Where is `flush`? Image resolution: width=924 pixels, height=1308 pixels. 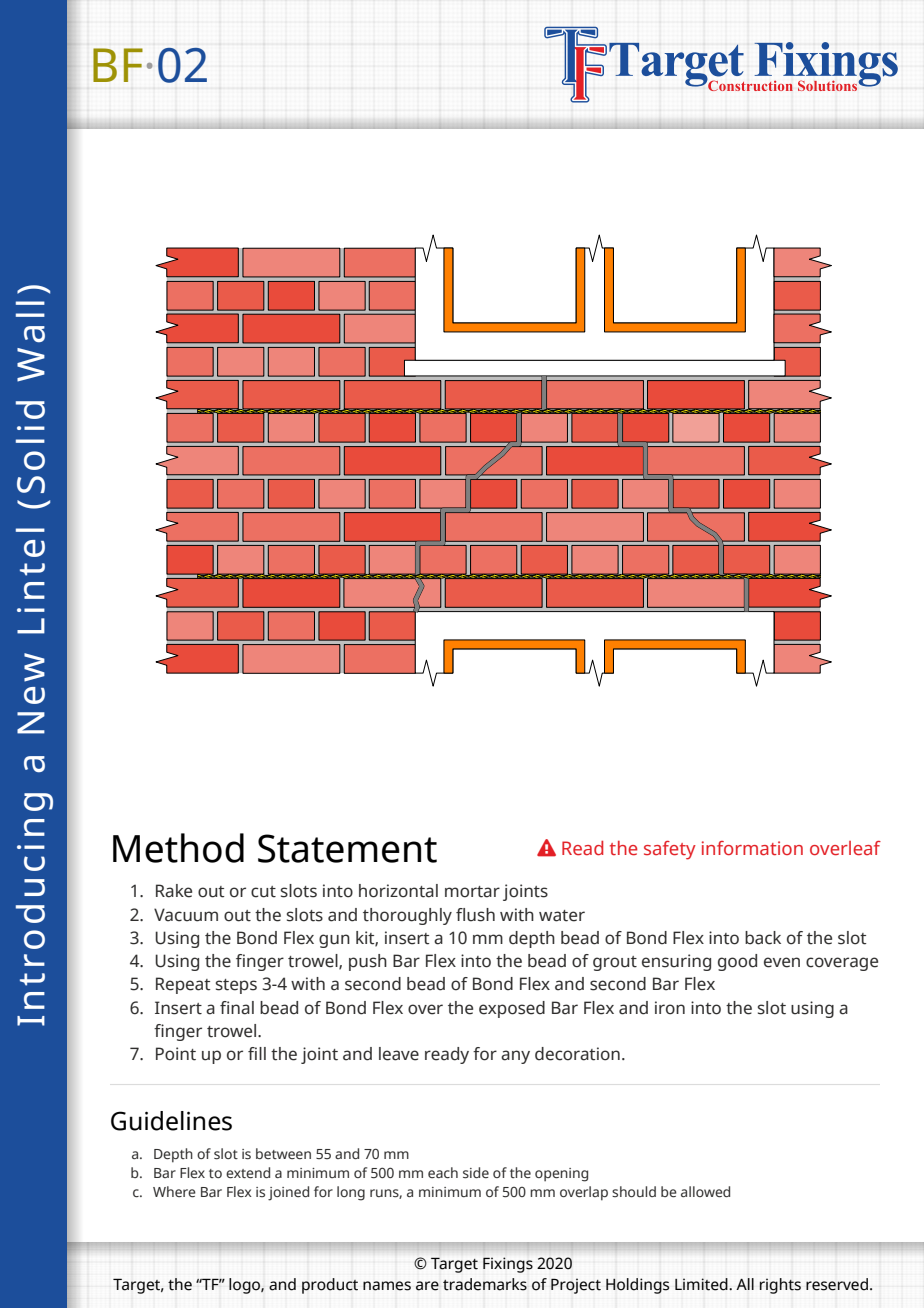
flush is located at coordinates (475, 915).
